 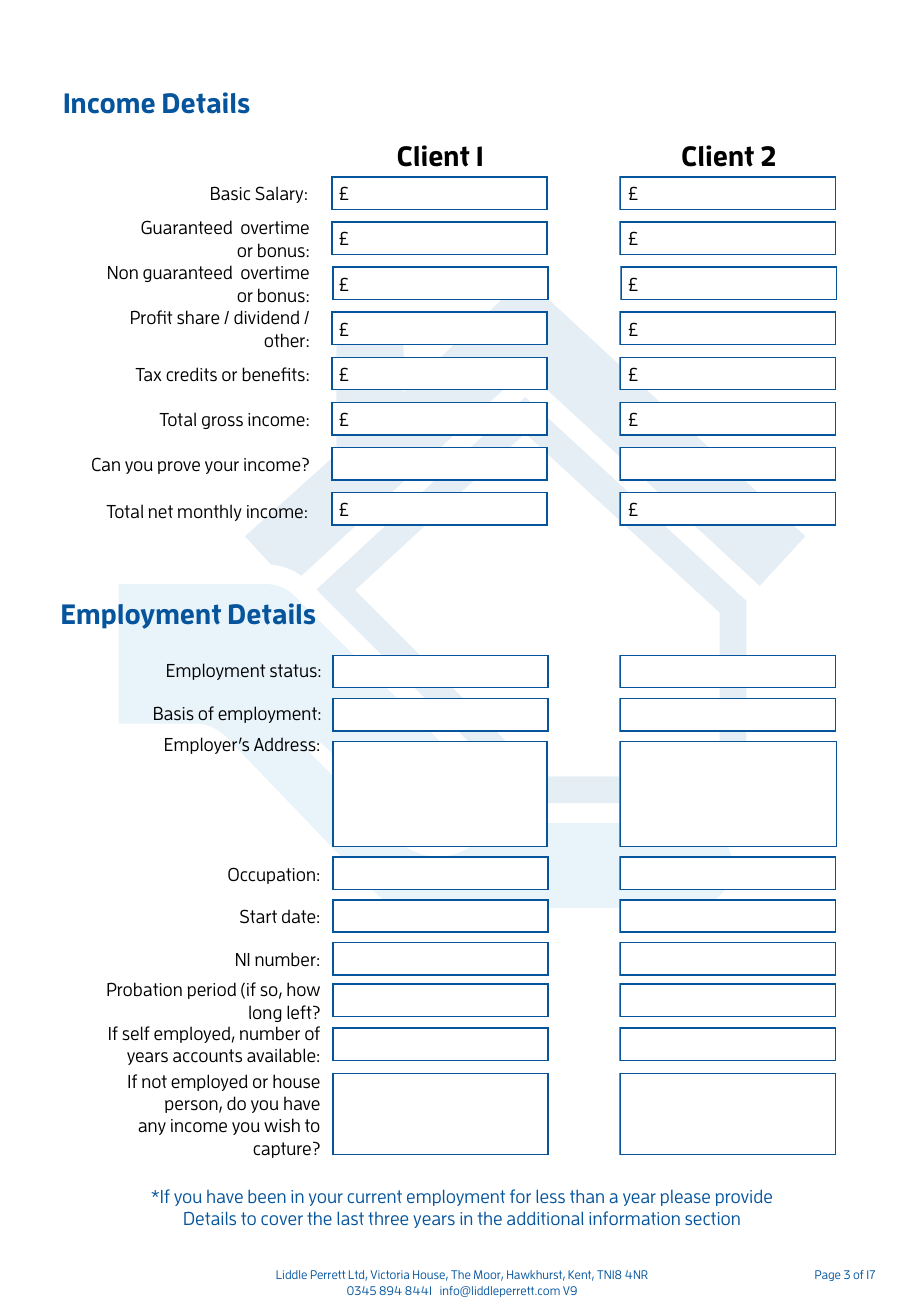 What do you see at coordinates (258, 916) in the screenshot?
I see `Start` at bounding box center [258, 916].
